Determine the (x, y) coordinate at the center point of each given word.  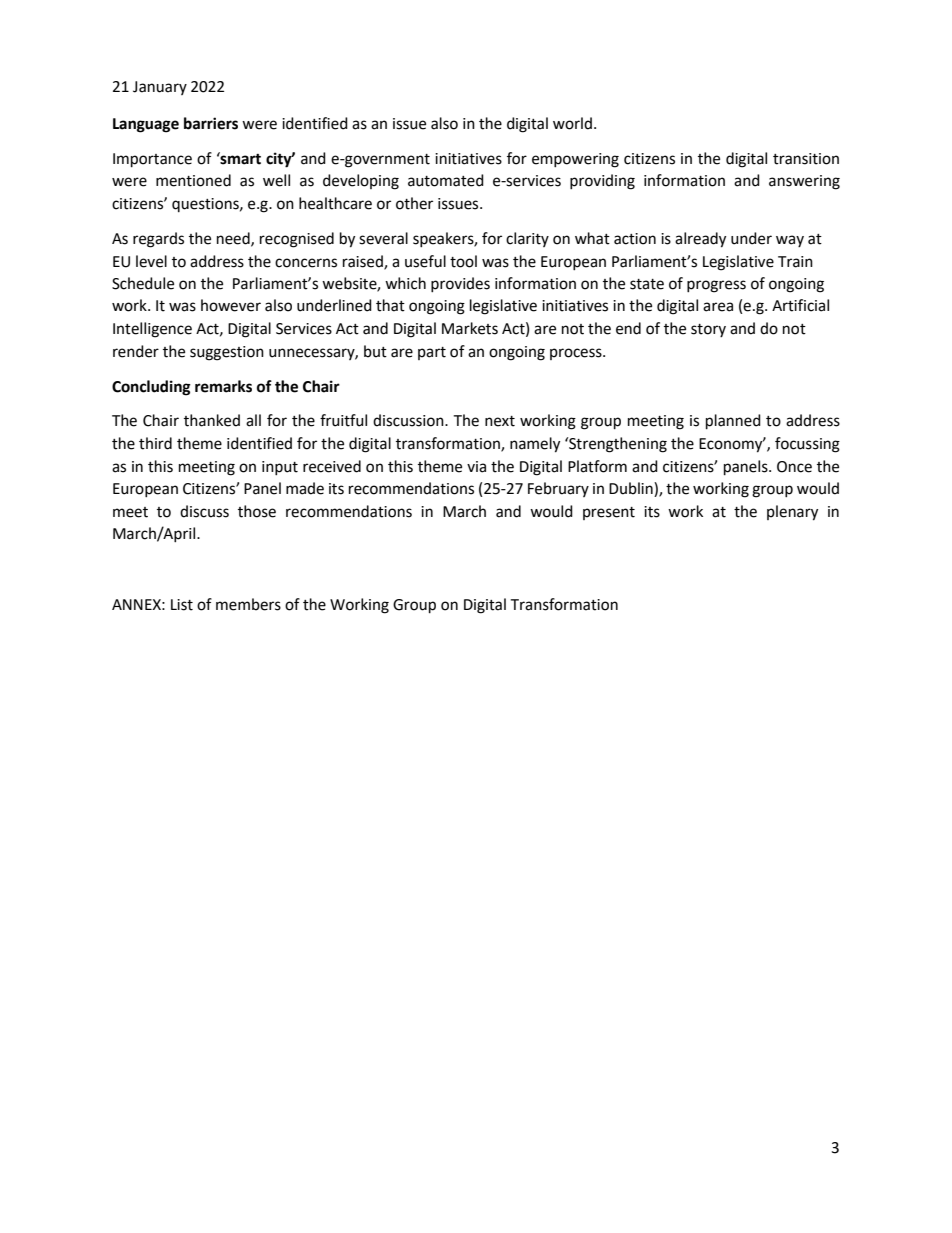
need (234, 239)
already (700, 240)
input (280, 468)
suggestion (227, 353)
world (572, 123)
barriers (211, 123)
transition (806, 159)
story (708, 330)
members (248, 604)
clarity (527, 239)
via (476, 467)
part (432, 353)
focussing (807, 445)
